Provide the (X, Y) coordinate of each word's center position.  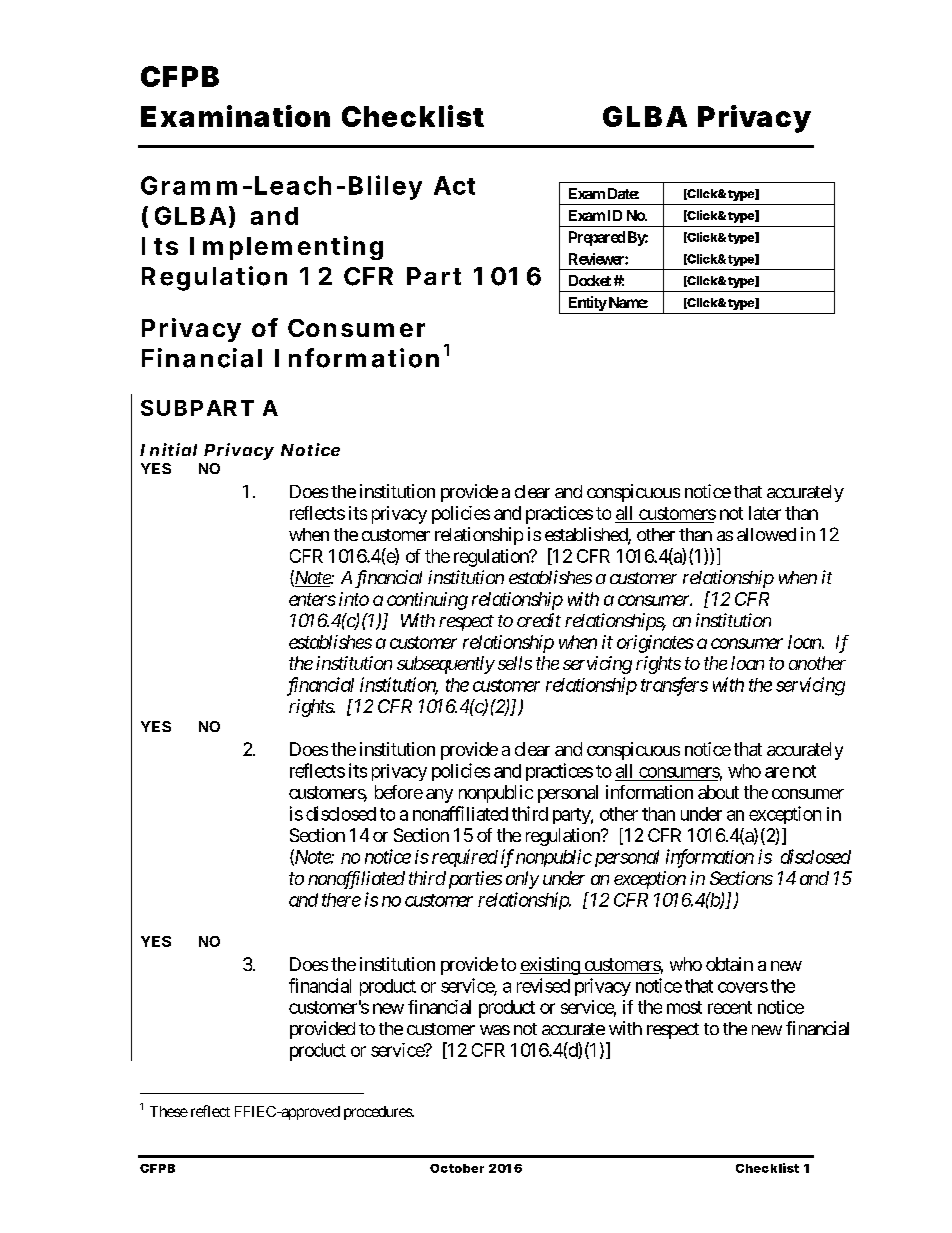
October (457, 1168)
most (684, 1007)
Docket (590, 280)
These (169, 1111)
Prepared (597, 238)
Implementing (286, 248)
